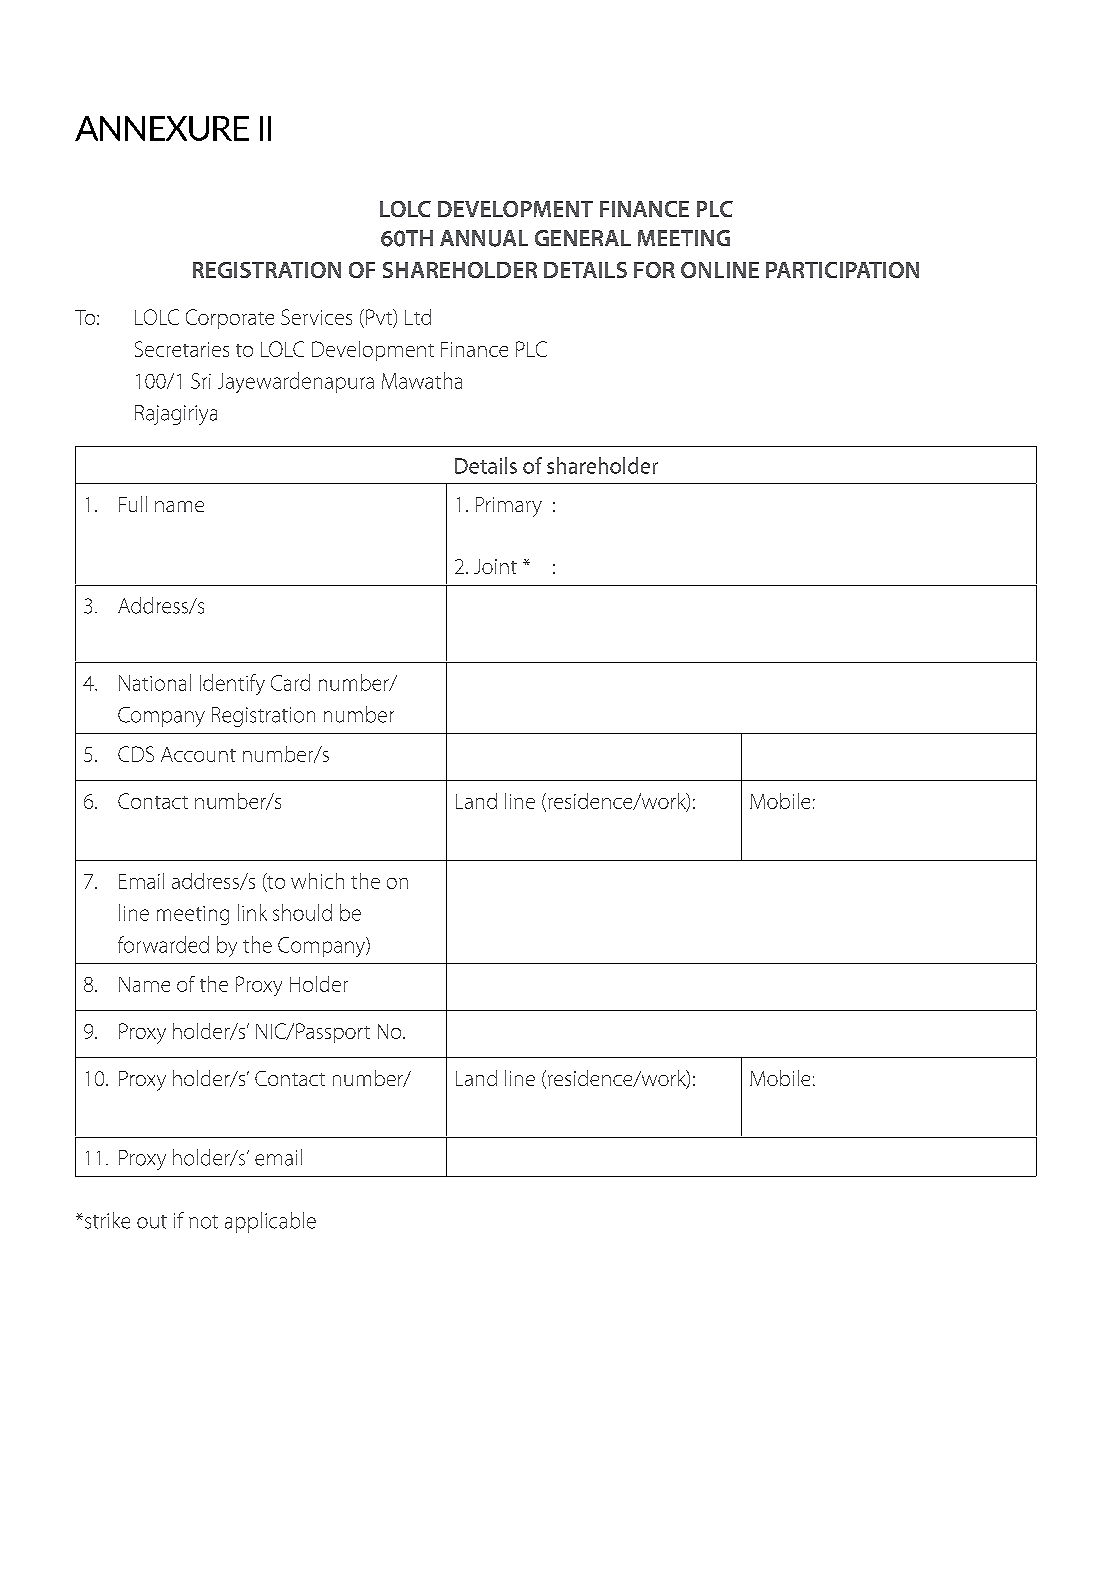 The image size is (1112, 1578). Describe the element at coordinates (290, 682) in the screenshot. I see `Card` at that location.
